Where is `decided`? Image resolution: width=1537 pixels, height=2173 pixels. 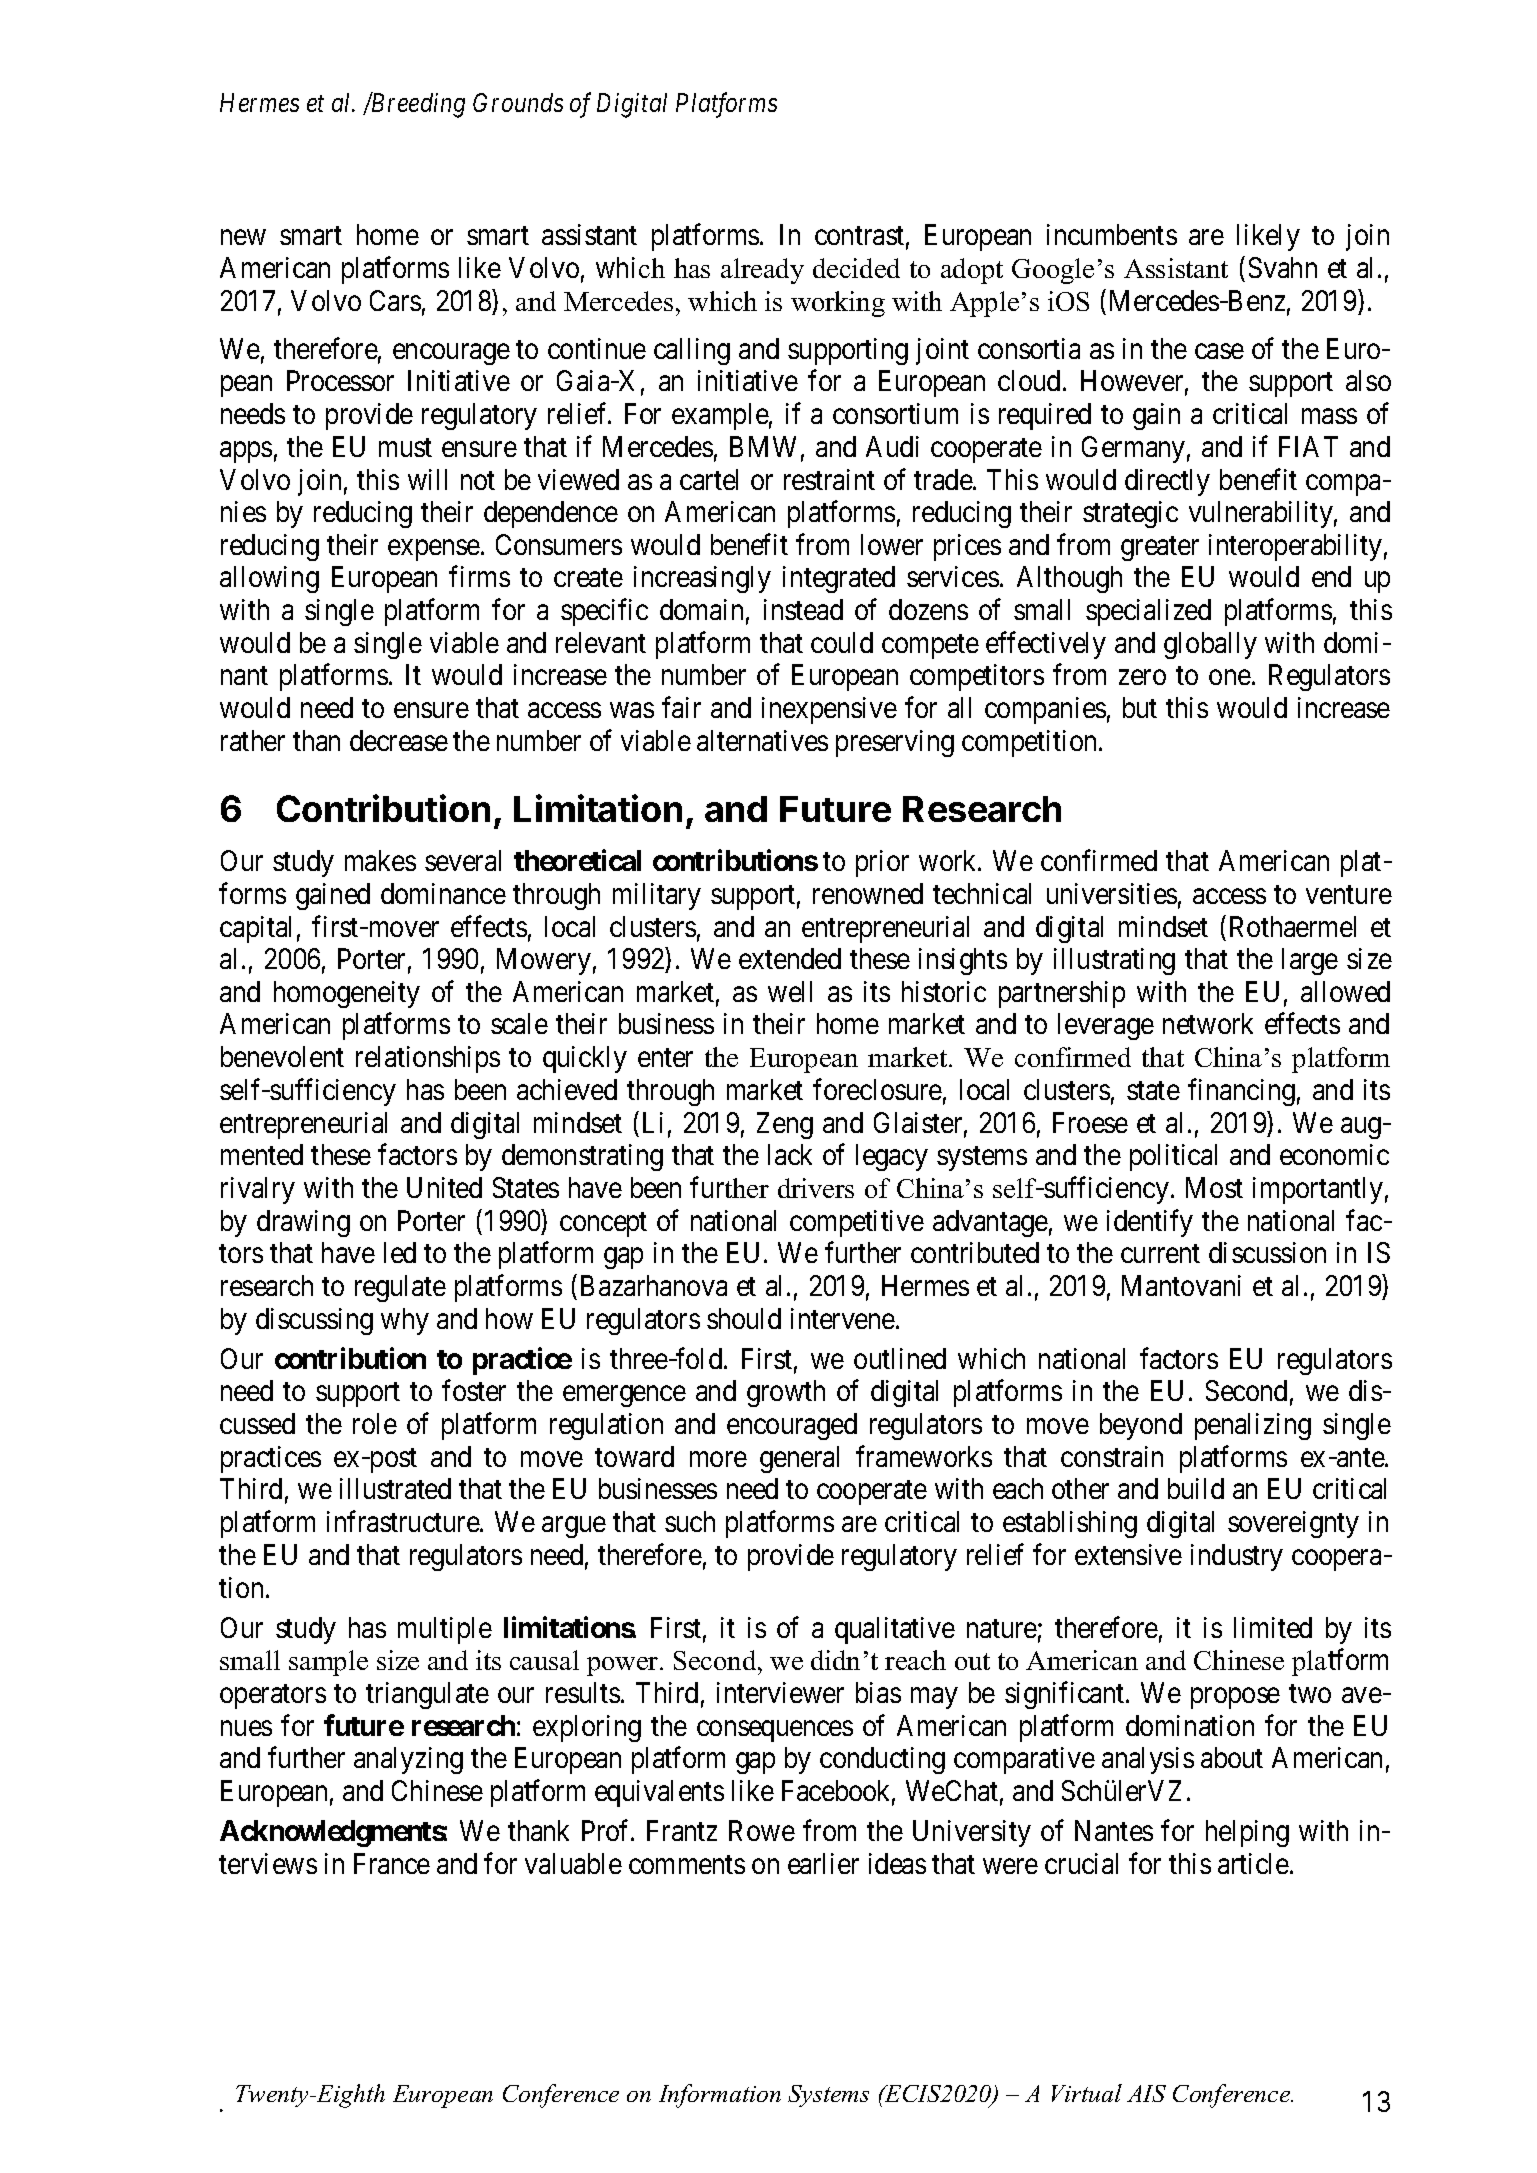
decided is located at coordinates (856, 268).
